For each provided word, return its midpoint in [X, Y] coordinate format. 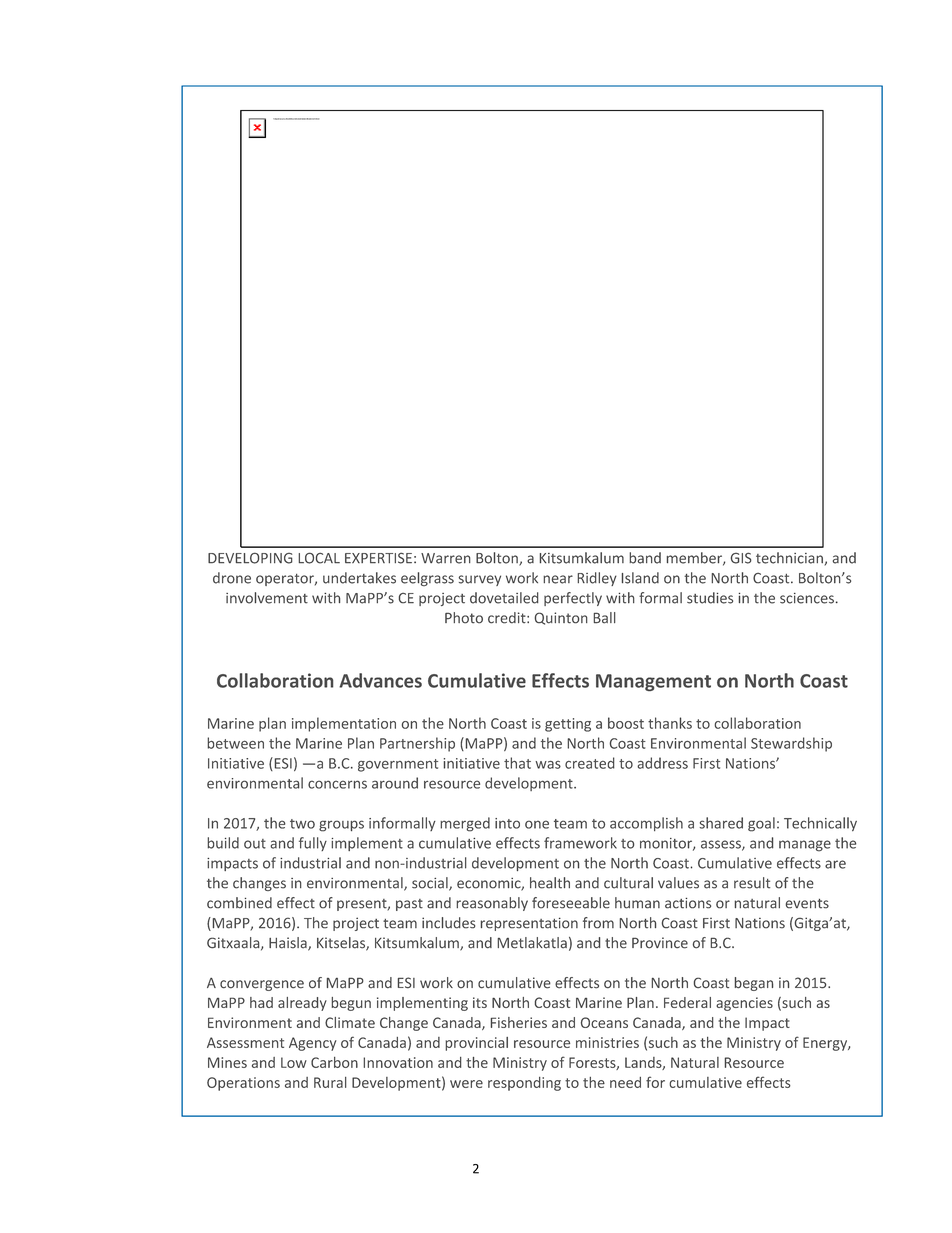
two [302, 824]
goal [761, 824]
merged [465, 824]
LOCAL [319, 558]
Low [294, 1062]
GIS [741, 558]
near [558, 579]
